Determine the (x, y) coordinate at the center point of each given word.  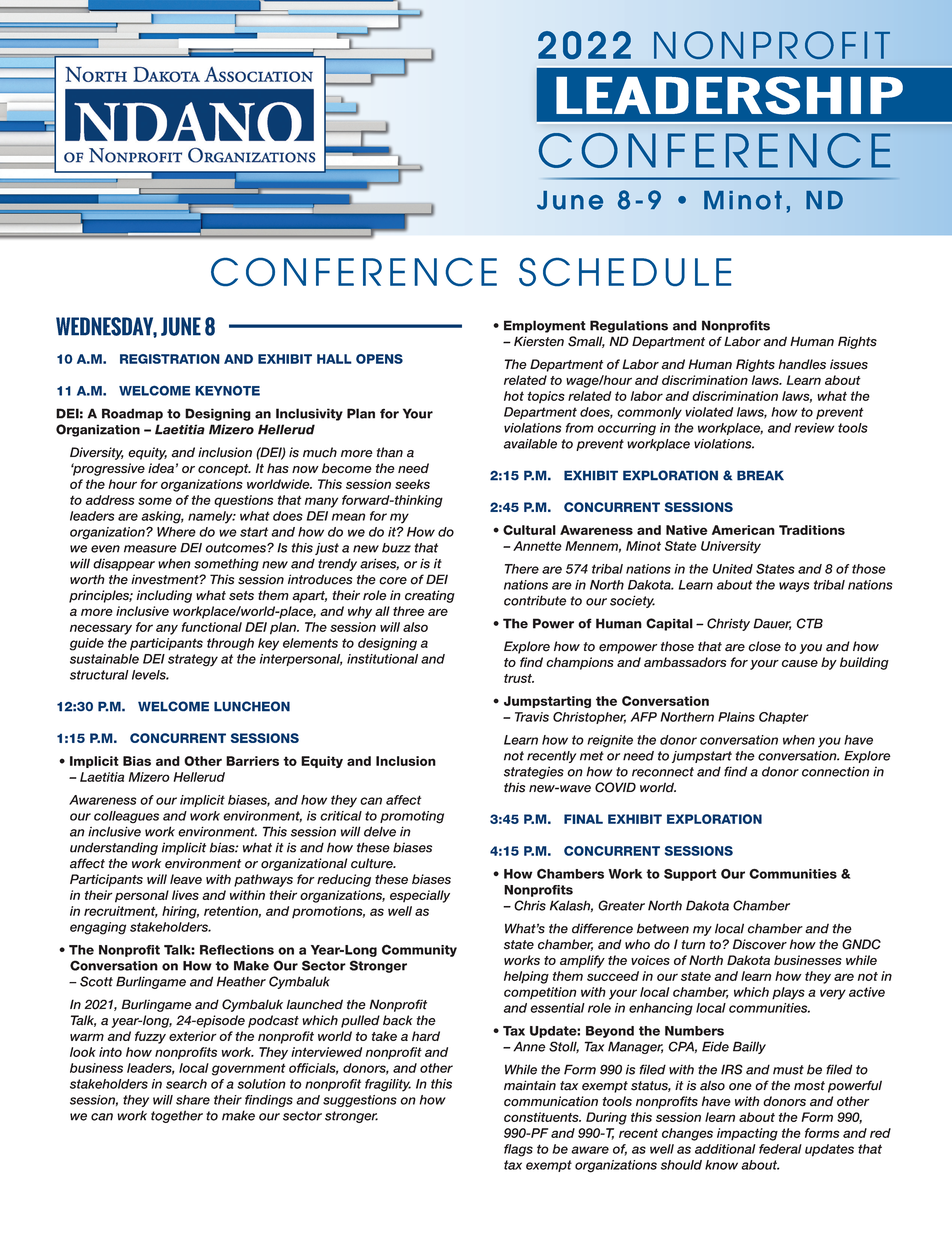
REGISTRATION (170, 359)
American (743, 530)
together (177, 1116)
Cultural (529, 530)
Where (176, 532)
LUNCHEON (252, 706)
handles (802, 364)
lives (185, 895)
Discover (760, 944)
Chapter (784, 718)
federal (780, 1149)
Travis (532, 717)
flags (518, 1150)
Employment (545, 326)
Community (419, 950)
